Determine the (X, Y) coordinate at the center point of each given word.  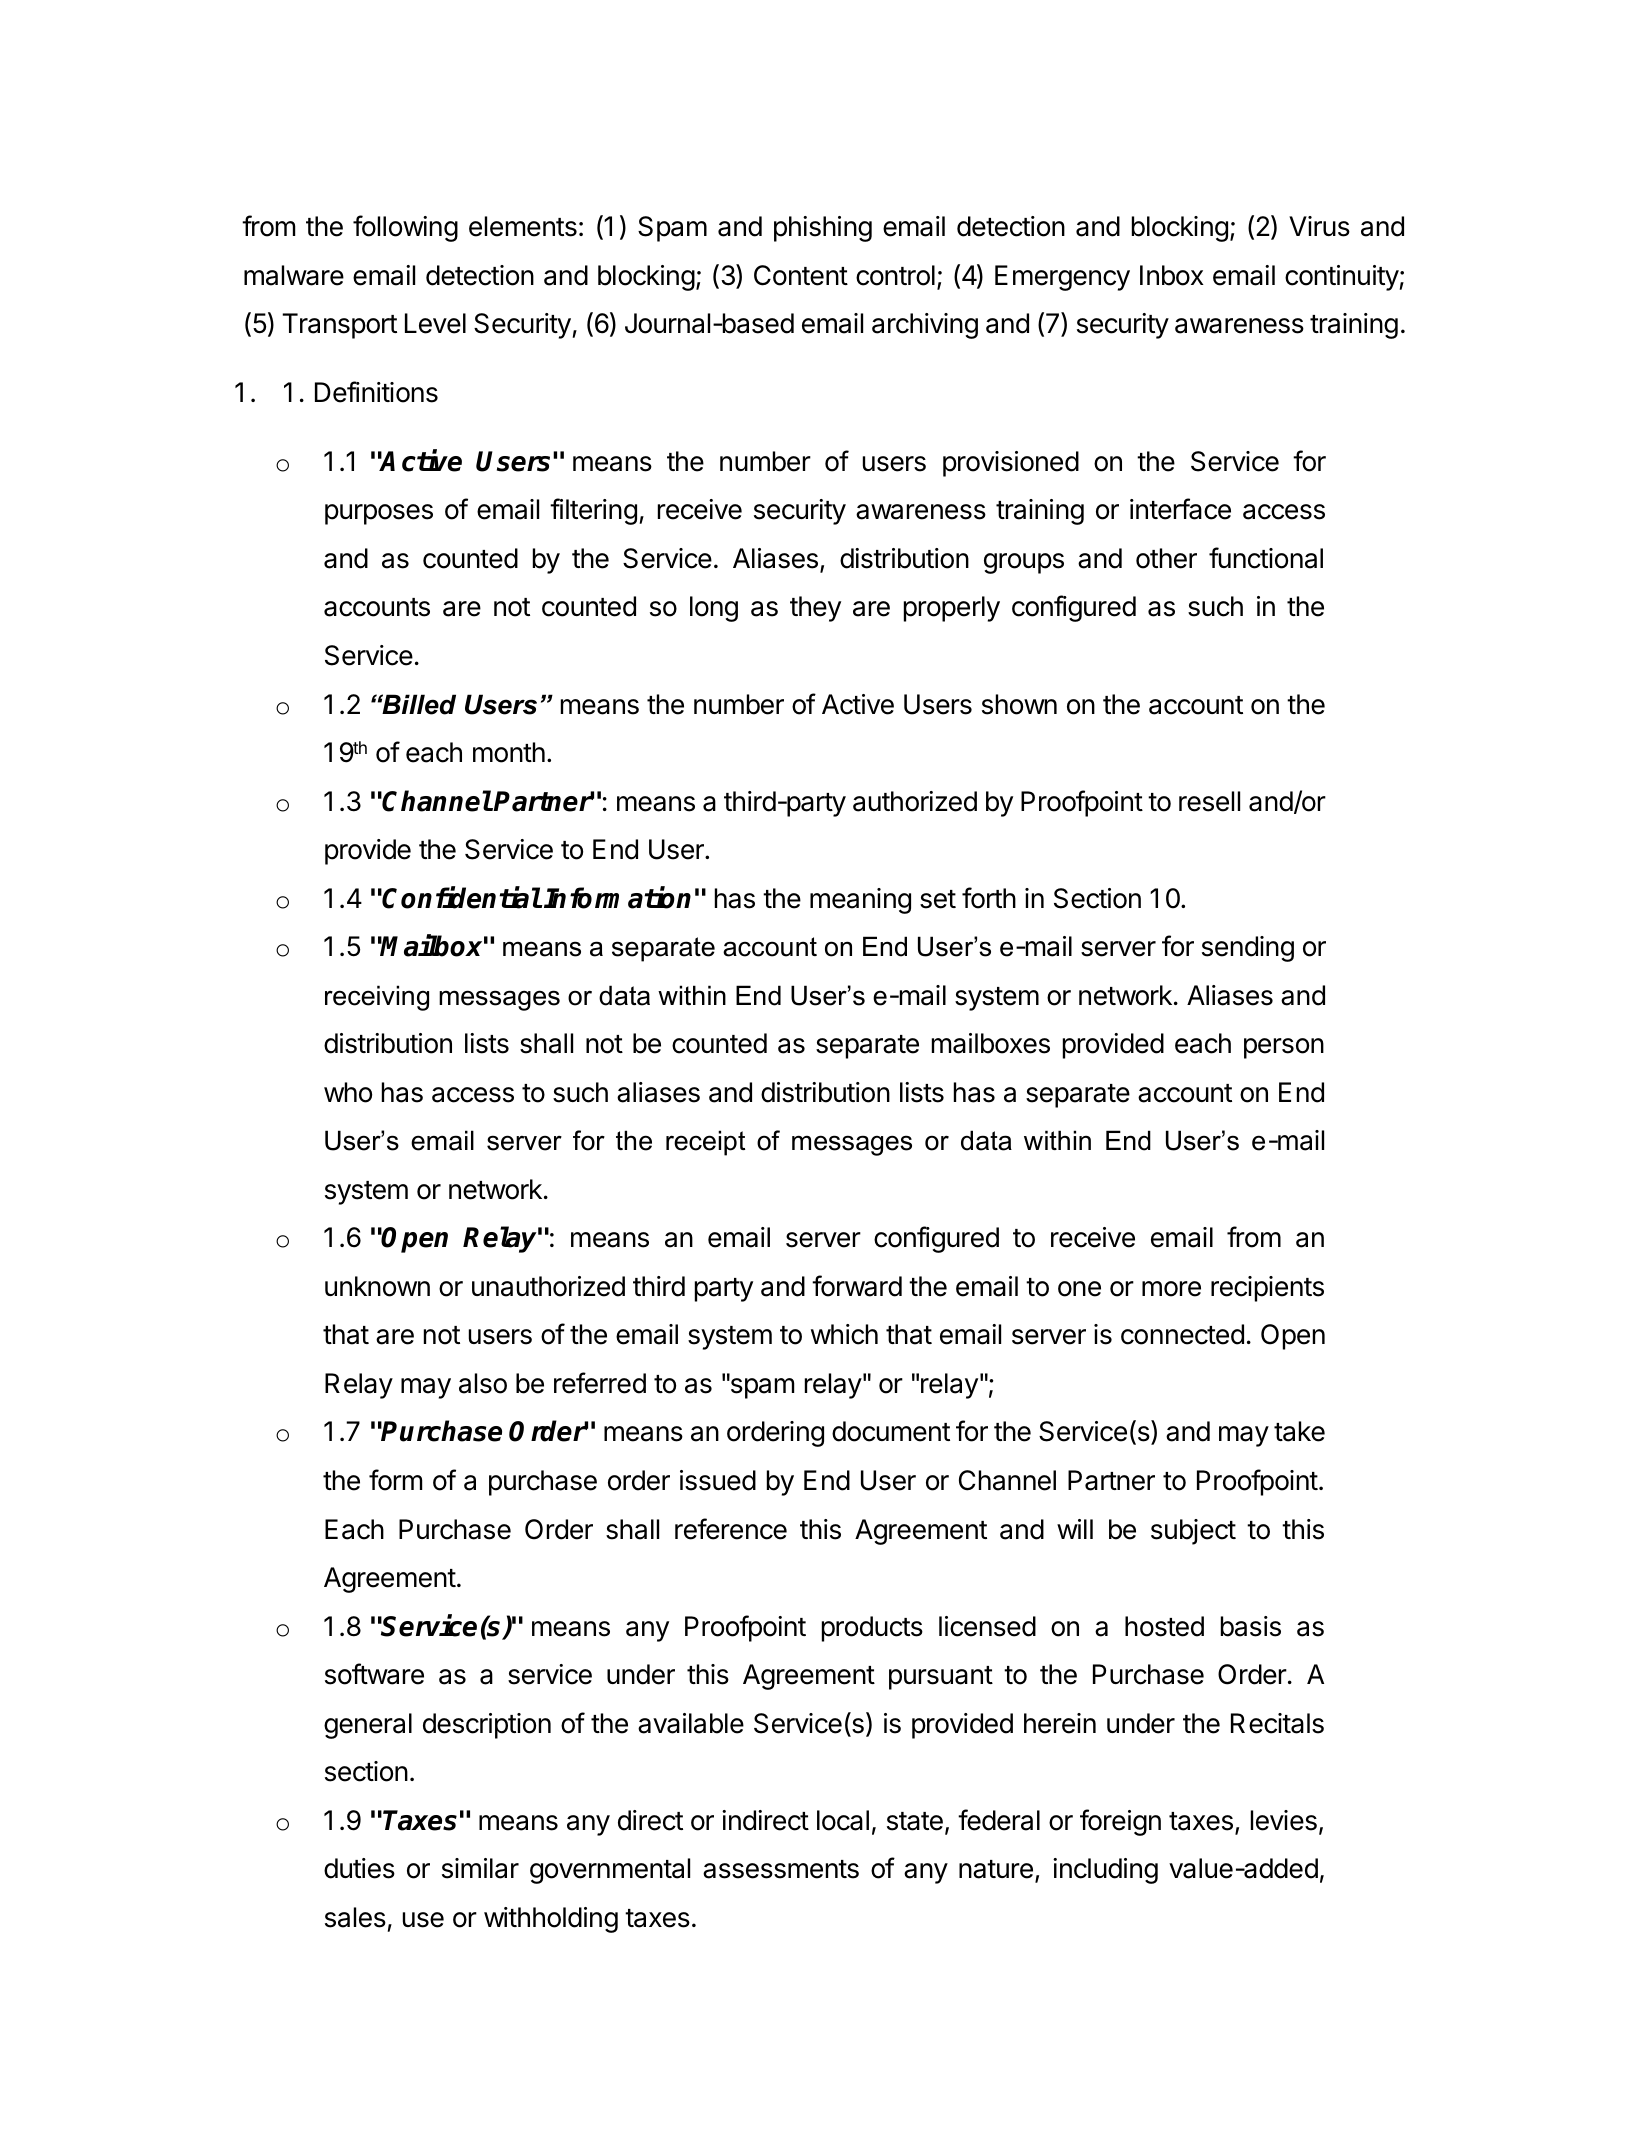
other (1166, 558)
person (1284, 1048)
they (815, 609)
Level (435, 323)
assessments (781, 1869)
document (891, 1431)
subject (1193, 1532)
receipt (705, 1143)
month (509, 752)
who (348, 1092)
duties (359, 1868)
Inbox (1172, 275)
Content (801, 275)
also (483, 1383)
